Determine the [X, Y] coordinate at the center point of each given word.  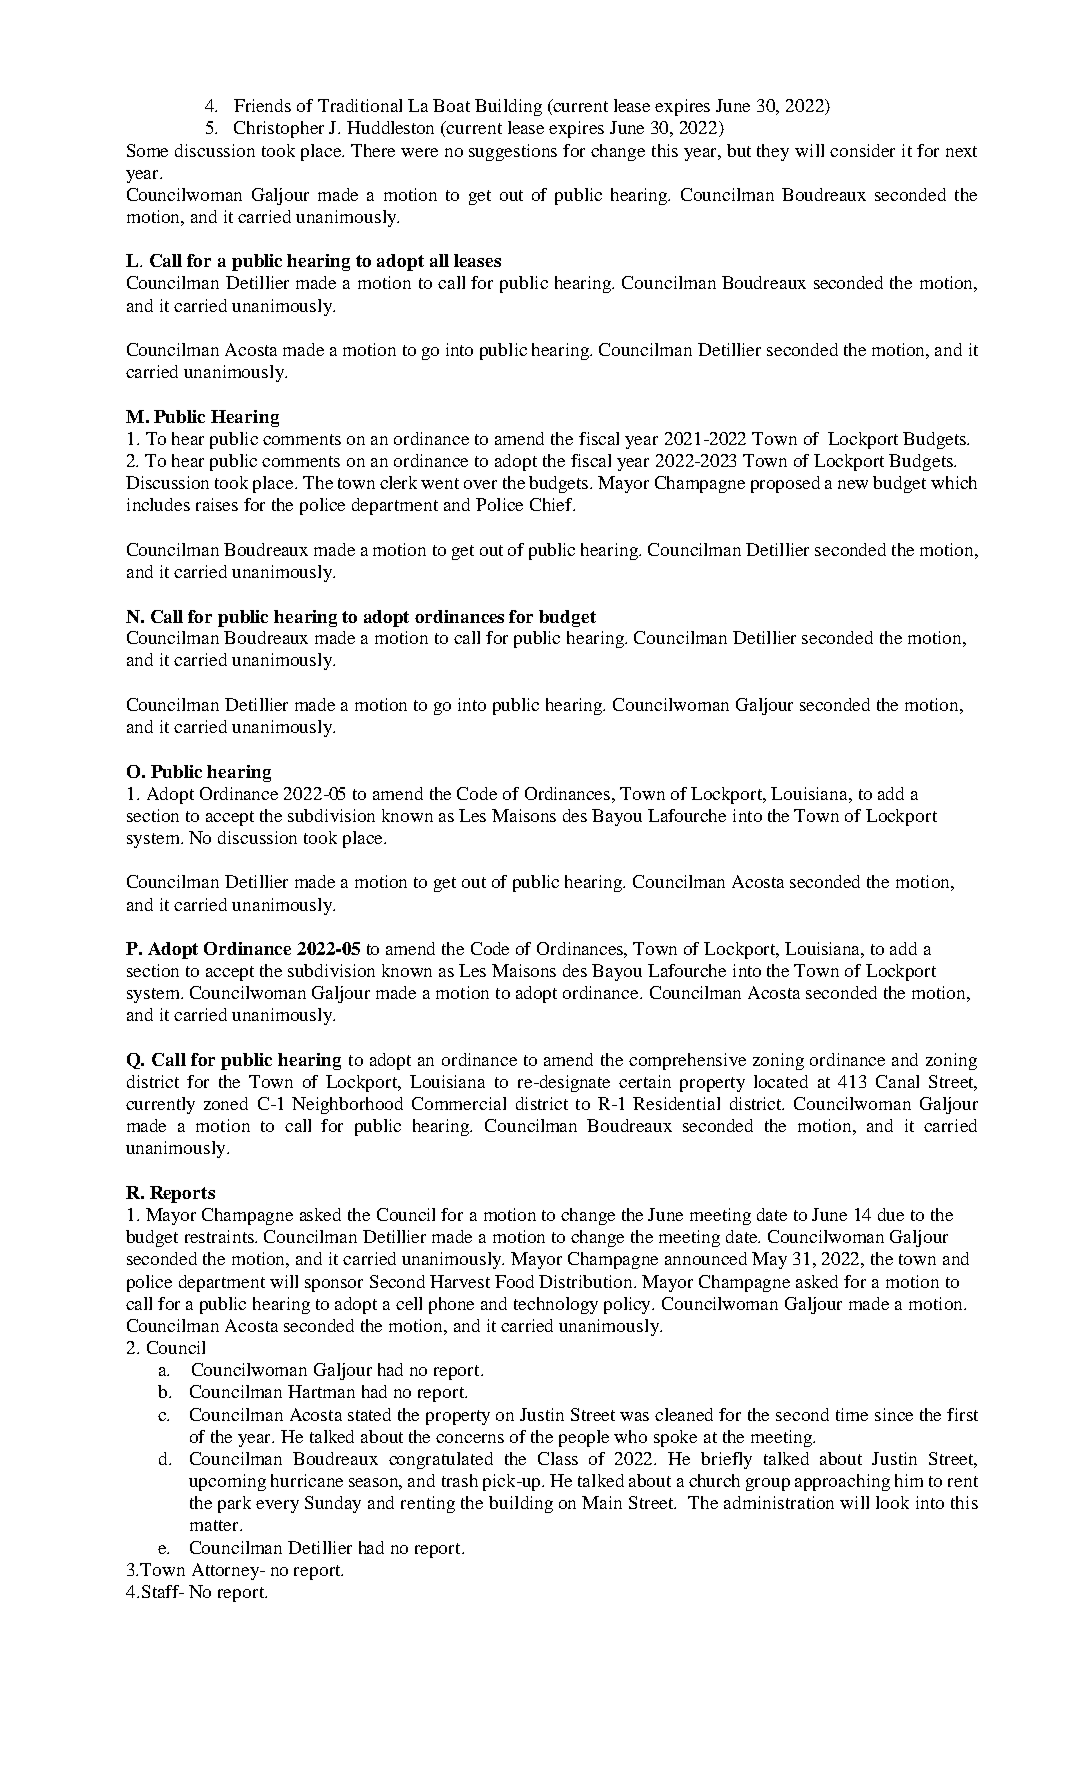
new [853, 484]
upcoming [227, 1482]
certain [645, 1081]
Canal [897, 1081]
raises [217, 504]
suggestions [513, 152]
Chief [552, 504]
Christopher [279, 129]
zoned [226, 1103]
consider [862, 150]
